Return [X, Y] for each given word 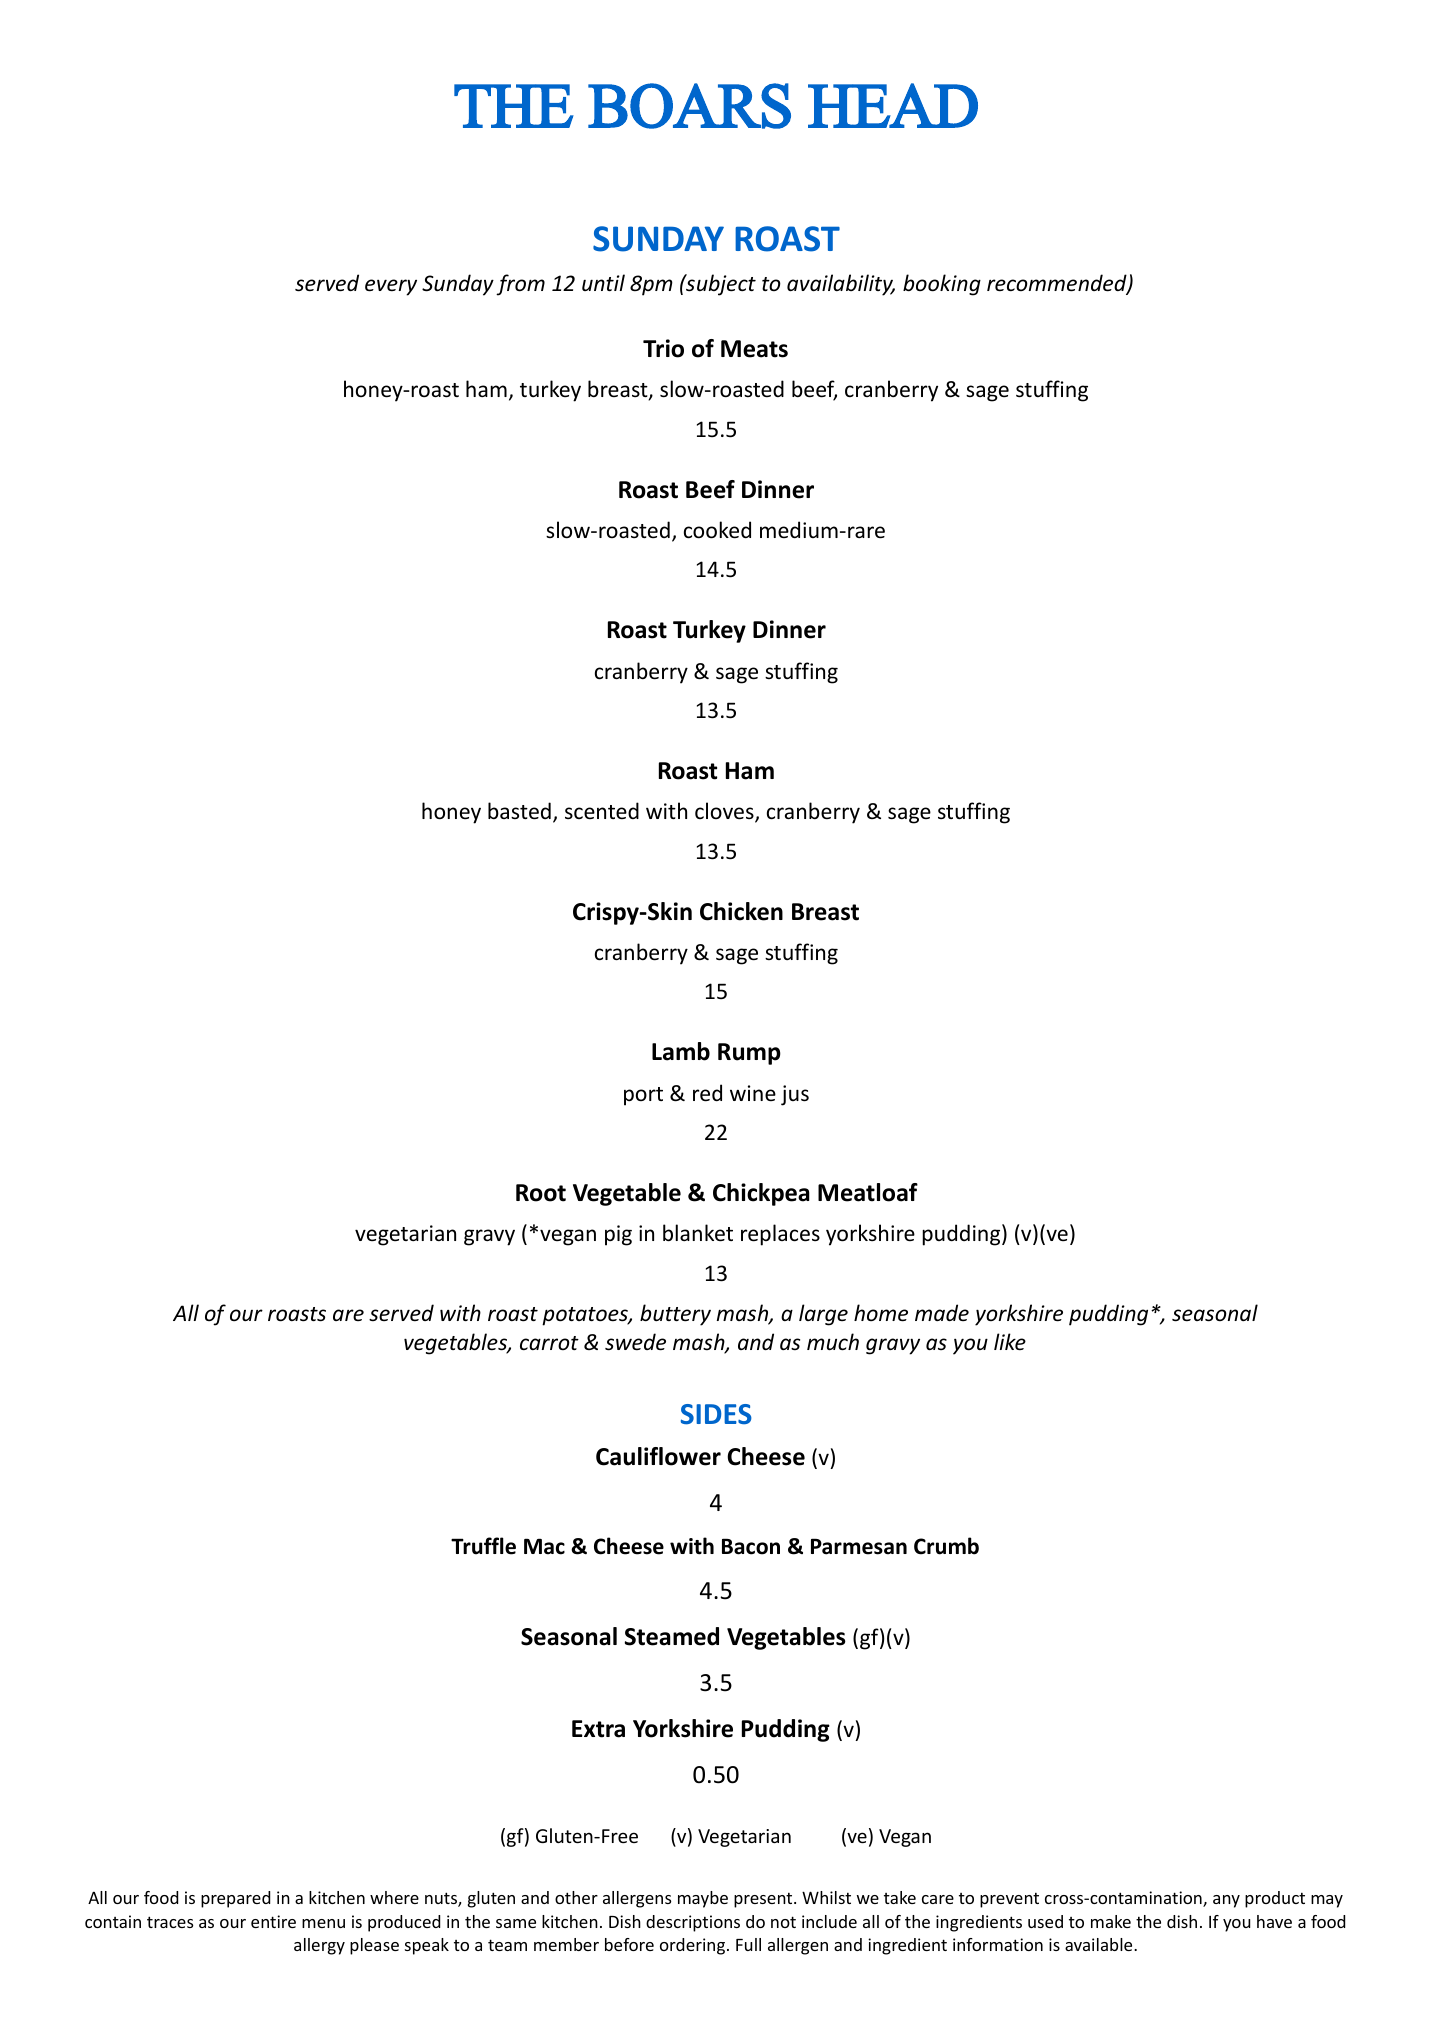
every [391, 287]
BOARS [689, 106]
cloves [725, 812]
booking [942, 285]
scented [602, 810]
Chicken [741, 911]
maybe [703, 1899]
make [1111, 1921]
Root [541, 1193]
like [1010, 1342]
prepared [235, 1899]
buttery [675, 1315]
